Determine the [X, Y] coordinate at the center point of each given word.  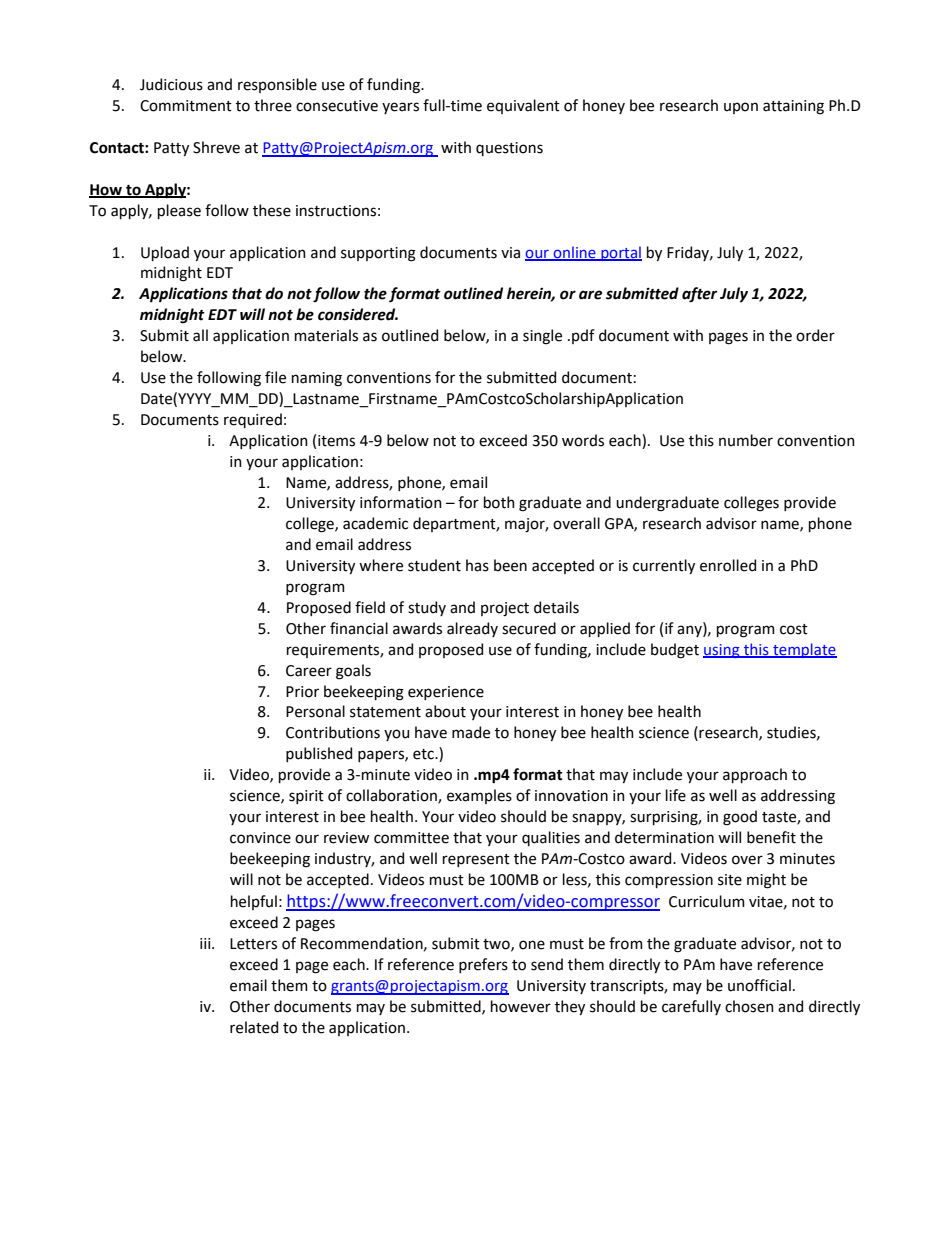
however [521, 1006]
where [381, 565]
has [477, 565]
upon [741, 108]
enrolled [728, 565]
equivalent [523, 106]
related [254, 1027]
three [273, 105]
